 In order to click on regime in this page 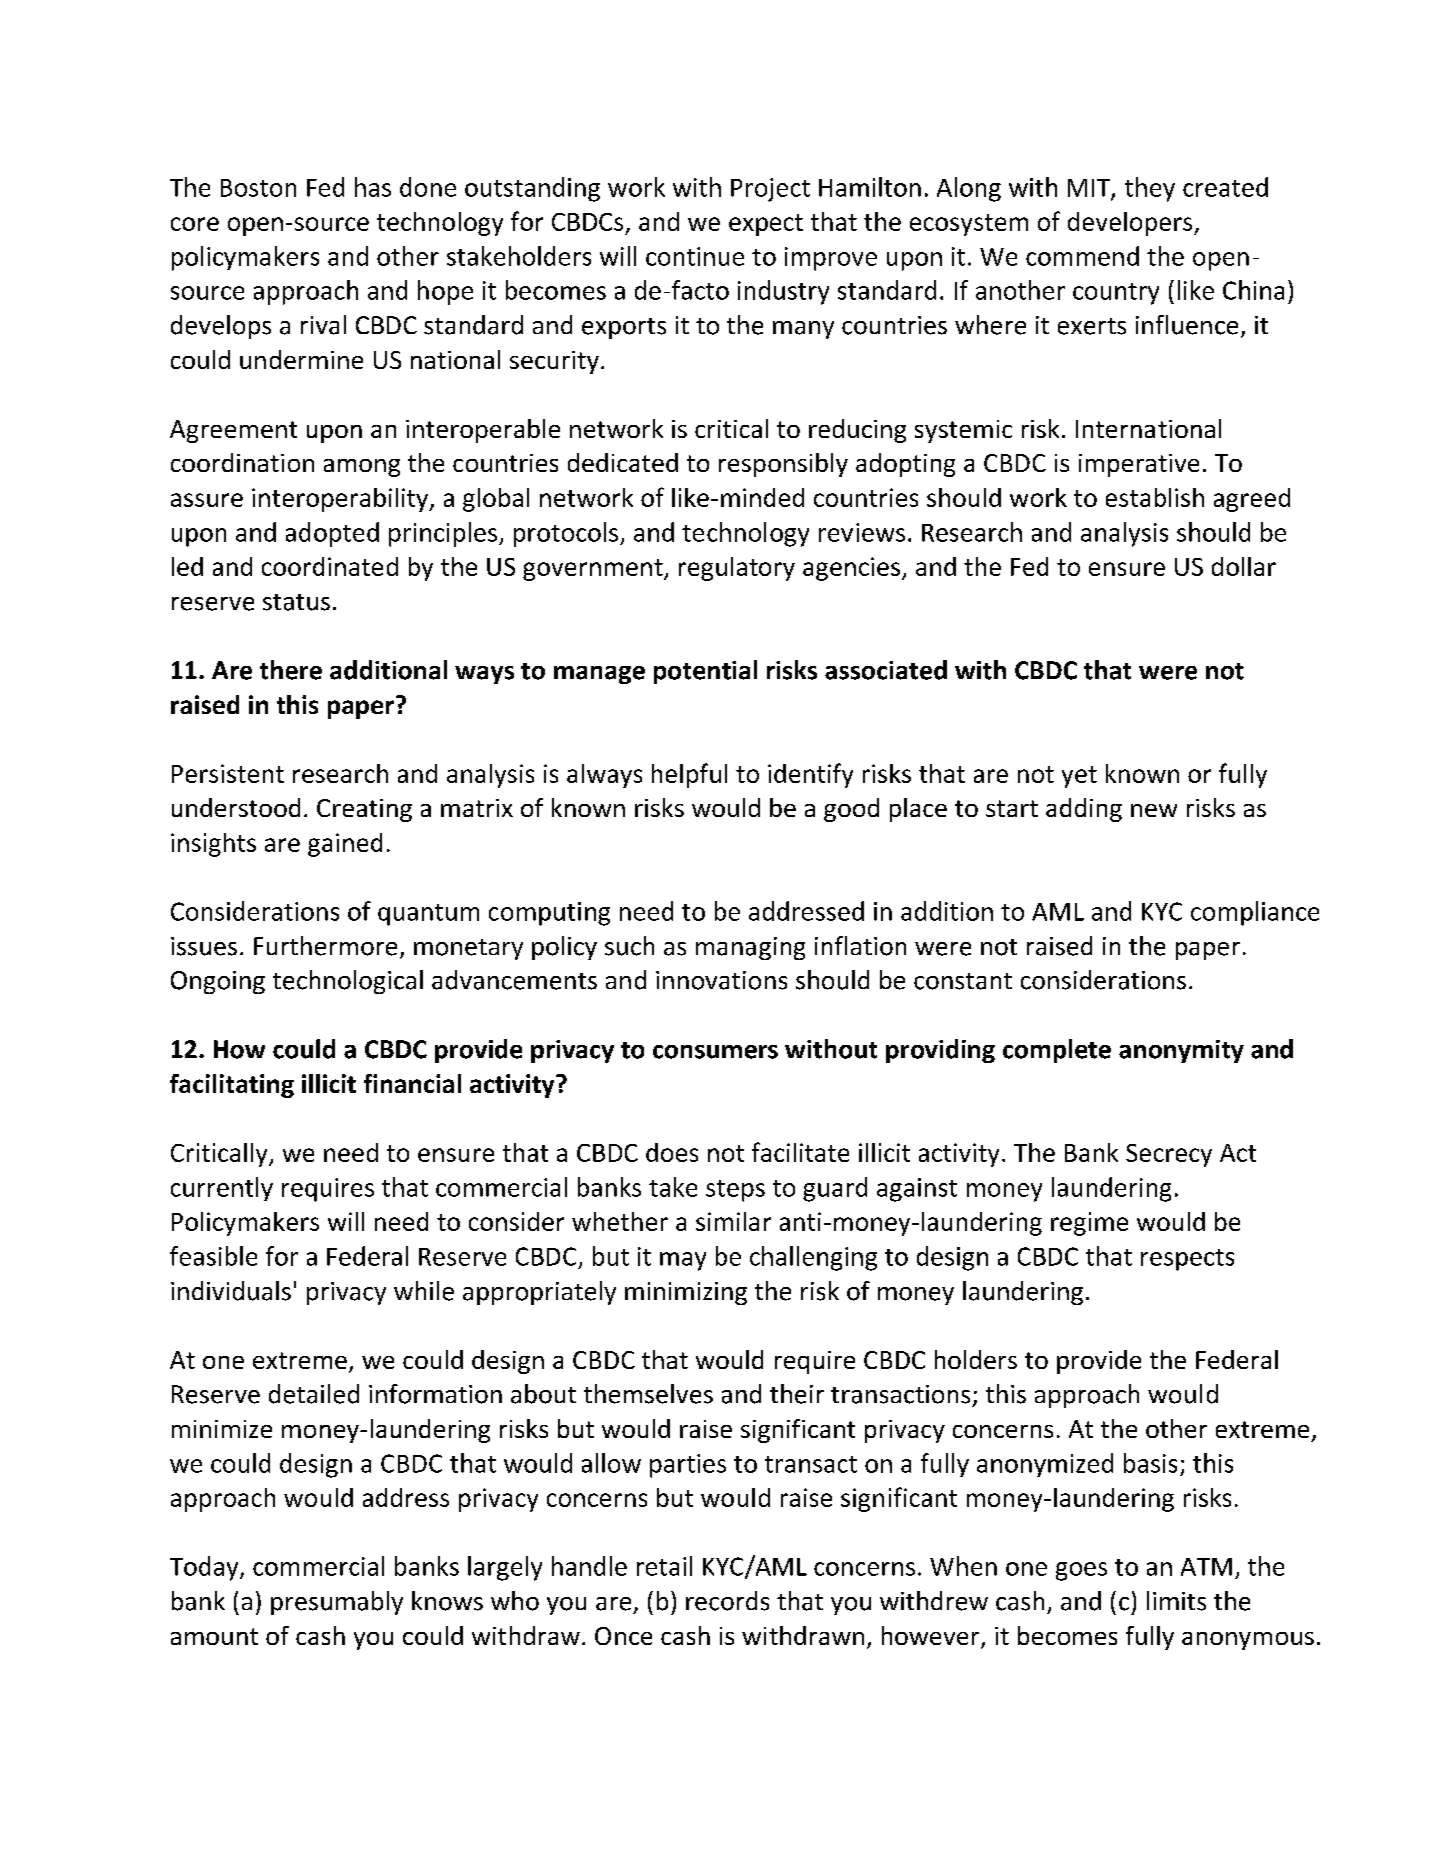, I will do `click(1089, 1224)`.
